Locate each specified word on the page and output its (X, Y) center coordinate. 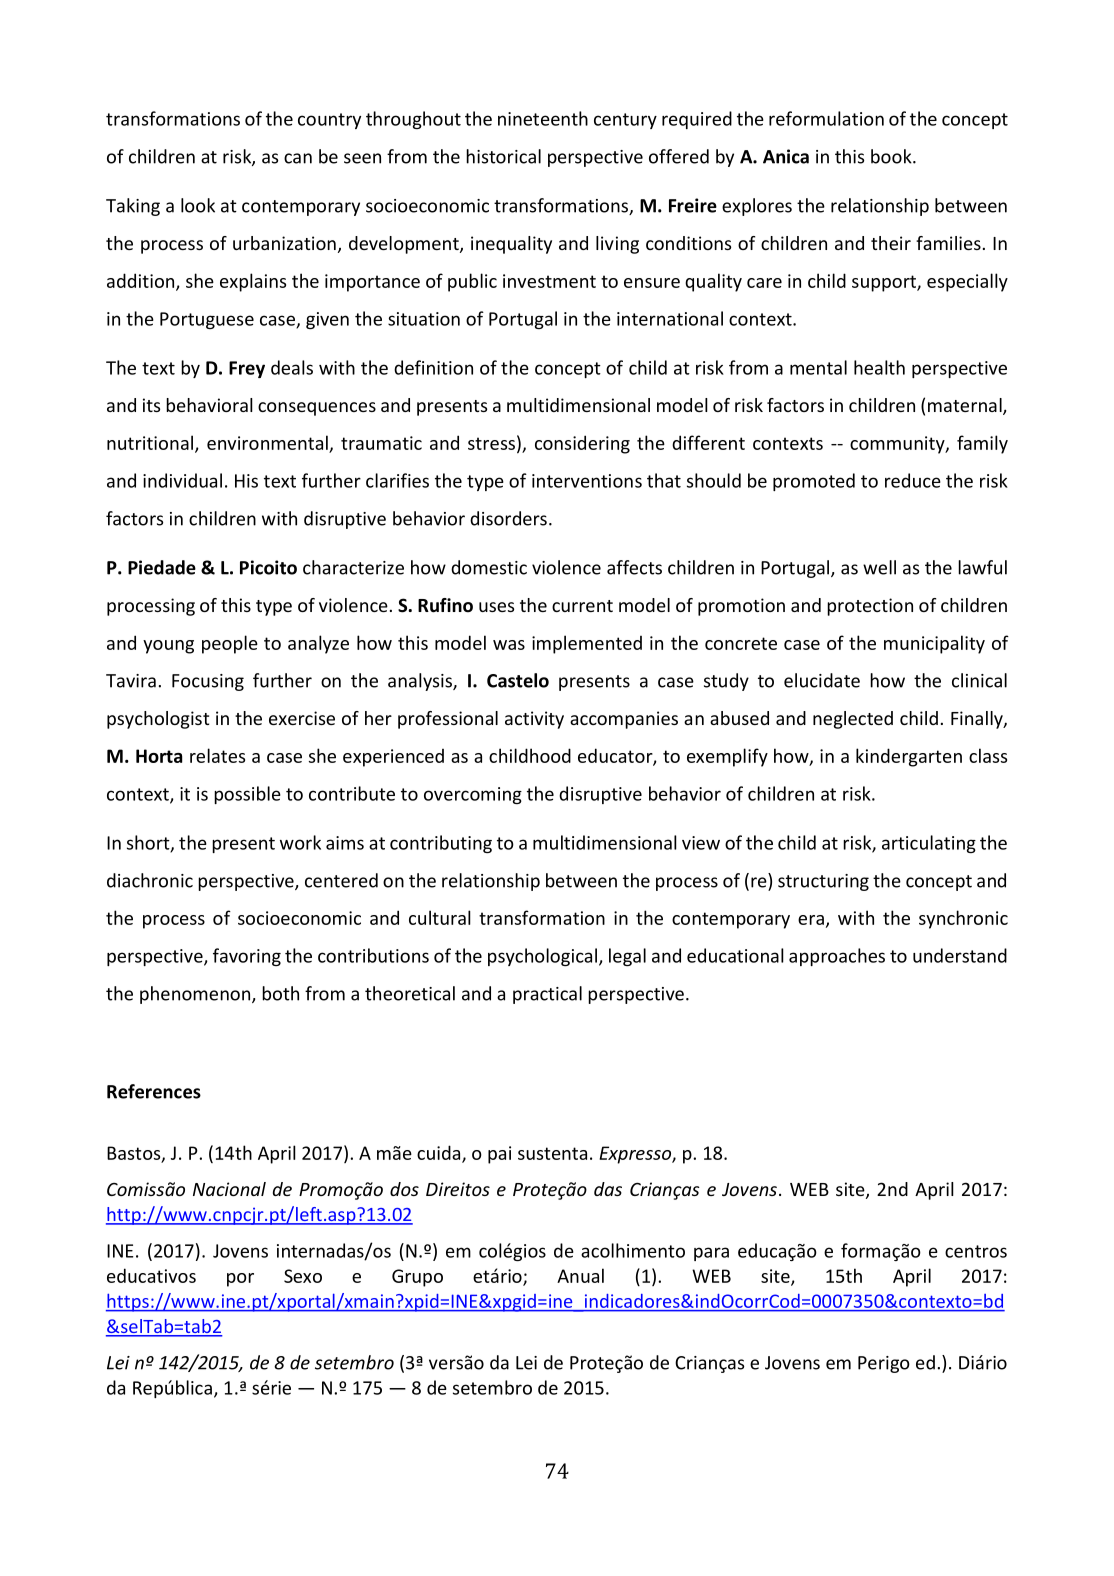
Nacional (229, 1189)
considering (582, 444)
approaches (837, 957)
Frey (247, 369)
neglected (853, 720)
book (892, 156)
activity (534, 720)
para (711, 1254)
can (298, 158)
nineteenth (543, 118)
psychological (542, 957)
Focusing (208, 682)
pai (499, 1155)
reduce (913, 480)
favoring (247, 957)
